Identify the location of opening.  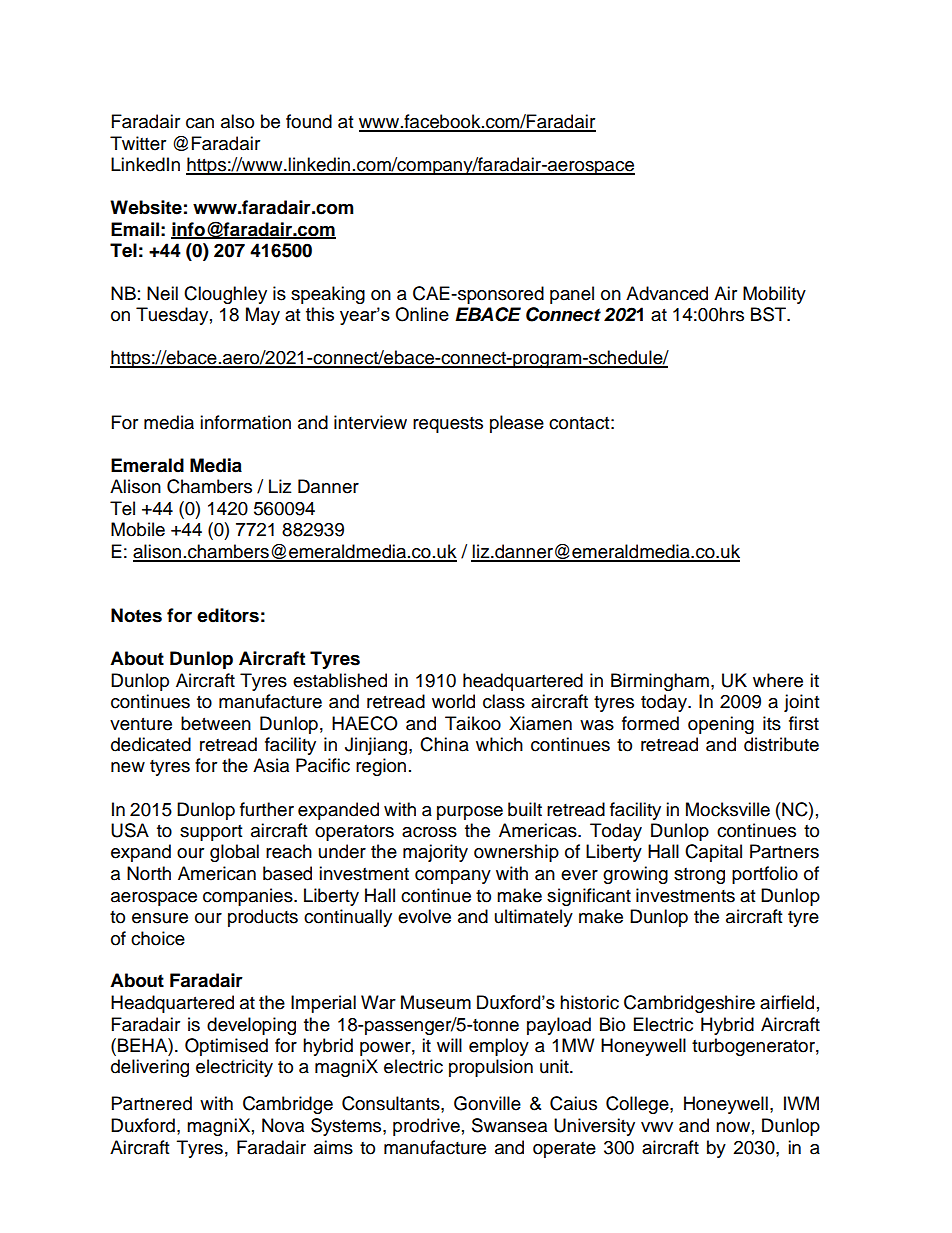
(721, 725).
